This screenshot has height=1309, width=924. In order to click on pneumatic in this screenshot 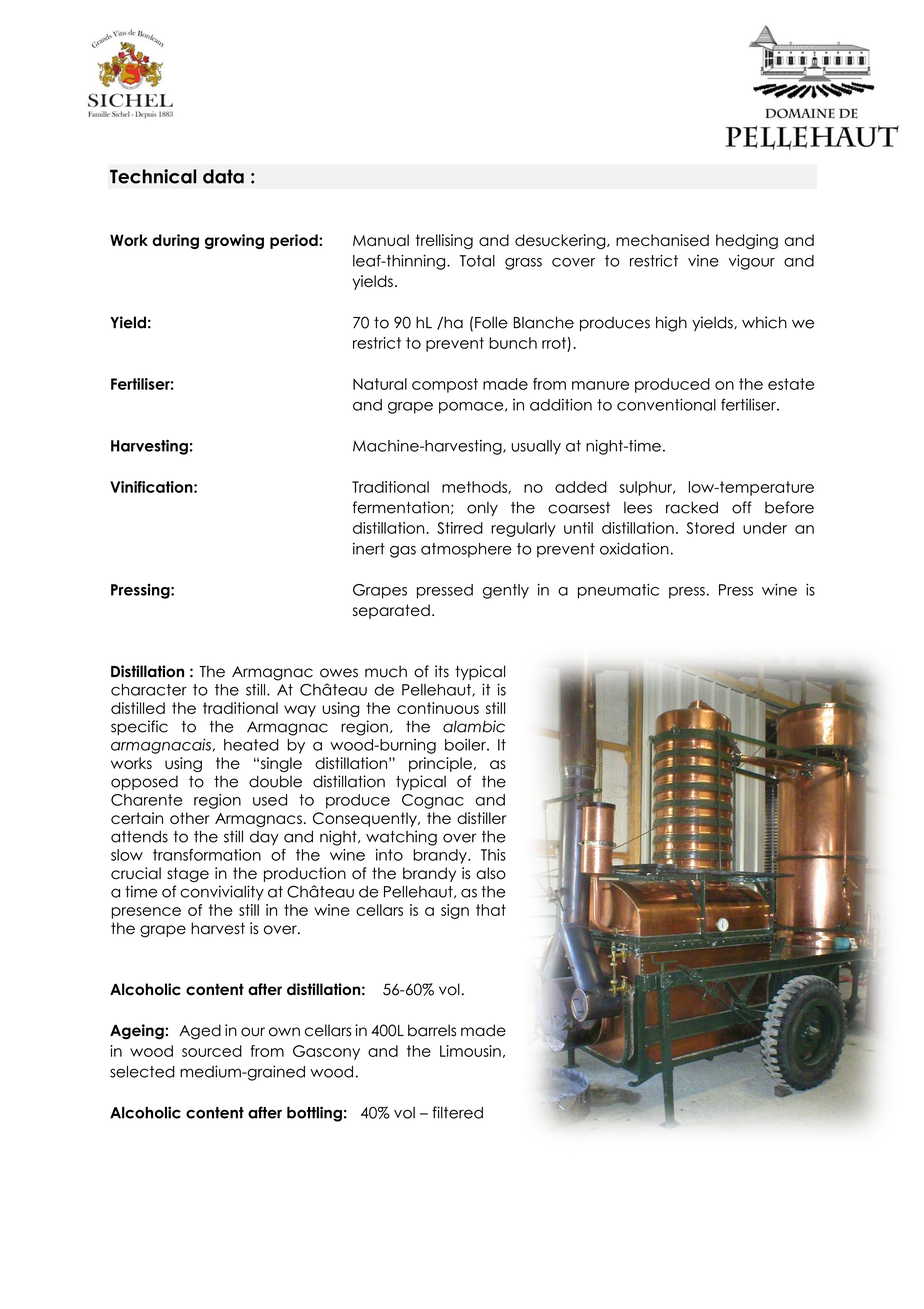, I will do `click(618, 591)`.
